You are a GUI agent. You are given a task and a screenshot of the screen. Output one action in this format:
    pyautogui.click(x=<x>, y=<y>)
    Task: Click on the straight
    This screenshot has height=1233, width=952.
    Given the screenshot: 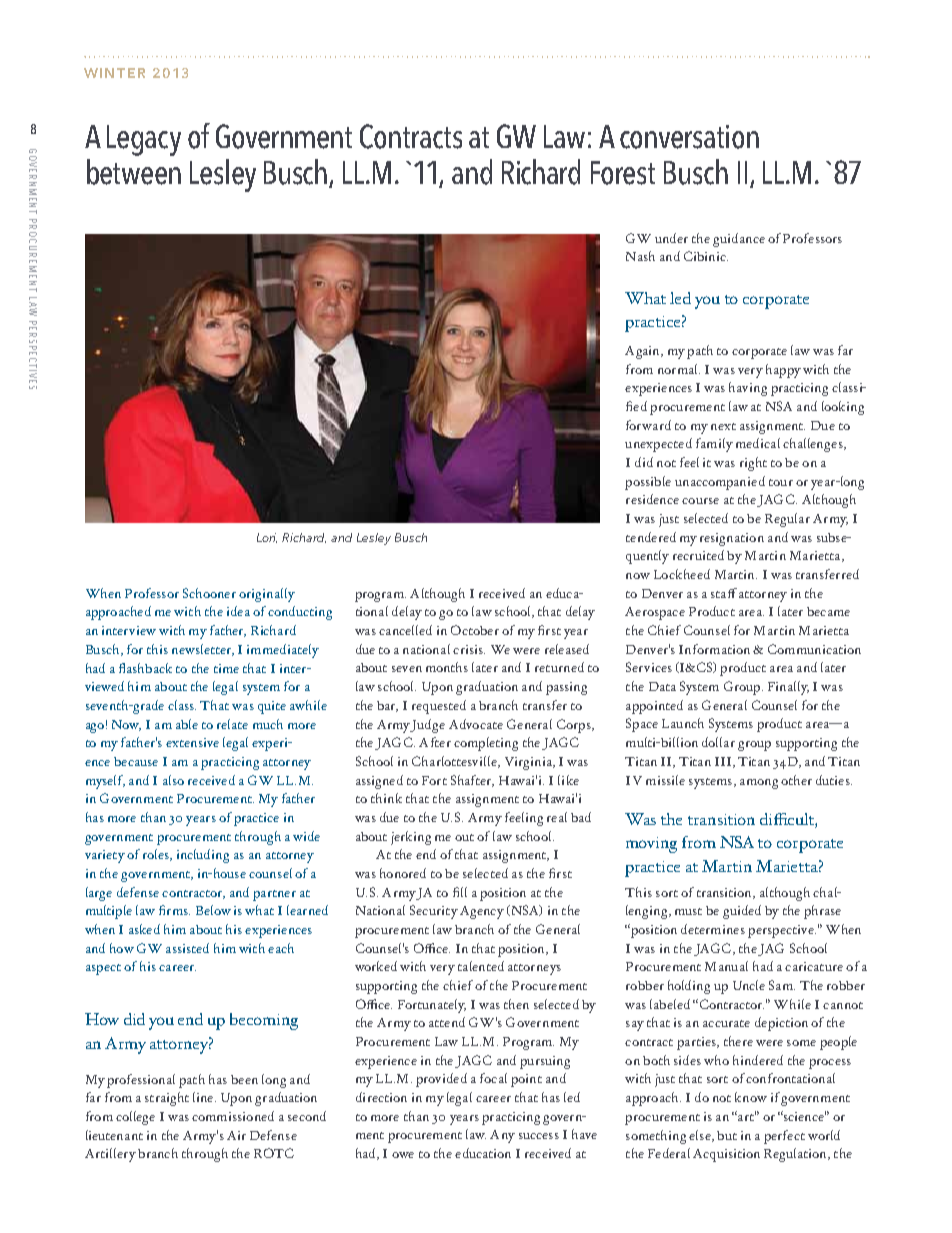 What is the action you would take?
    pyautogui.click(x=167, y=1099)
